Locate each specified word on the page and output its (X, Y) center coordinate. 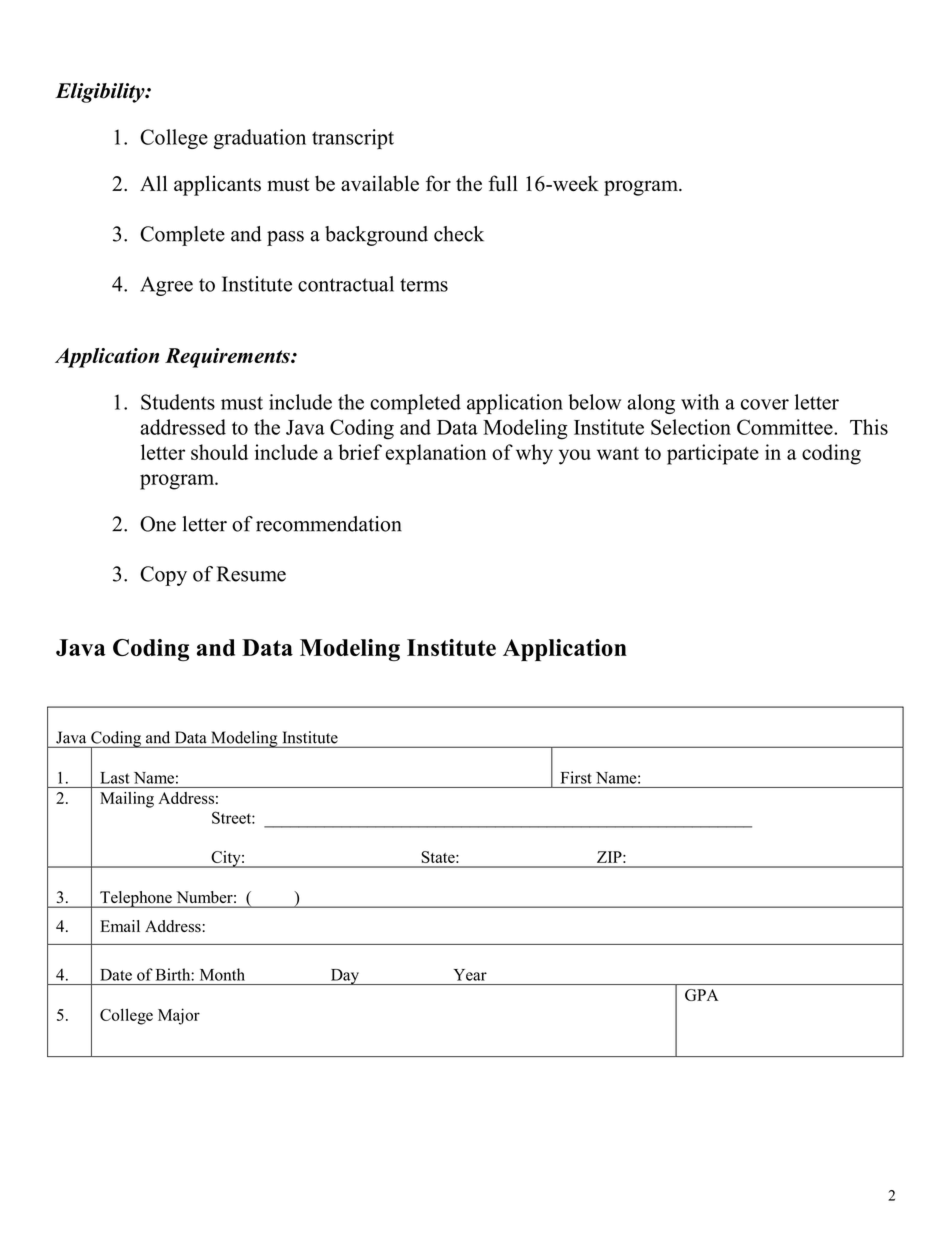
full (503, 183)
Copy (163, 576)
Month (222, 974)
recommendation (329, 524)
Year (470, 975)
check (459, 234)
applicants (217, 185)
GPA (701, 995)
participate (713, 454)
